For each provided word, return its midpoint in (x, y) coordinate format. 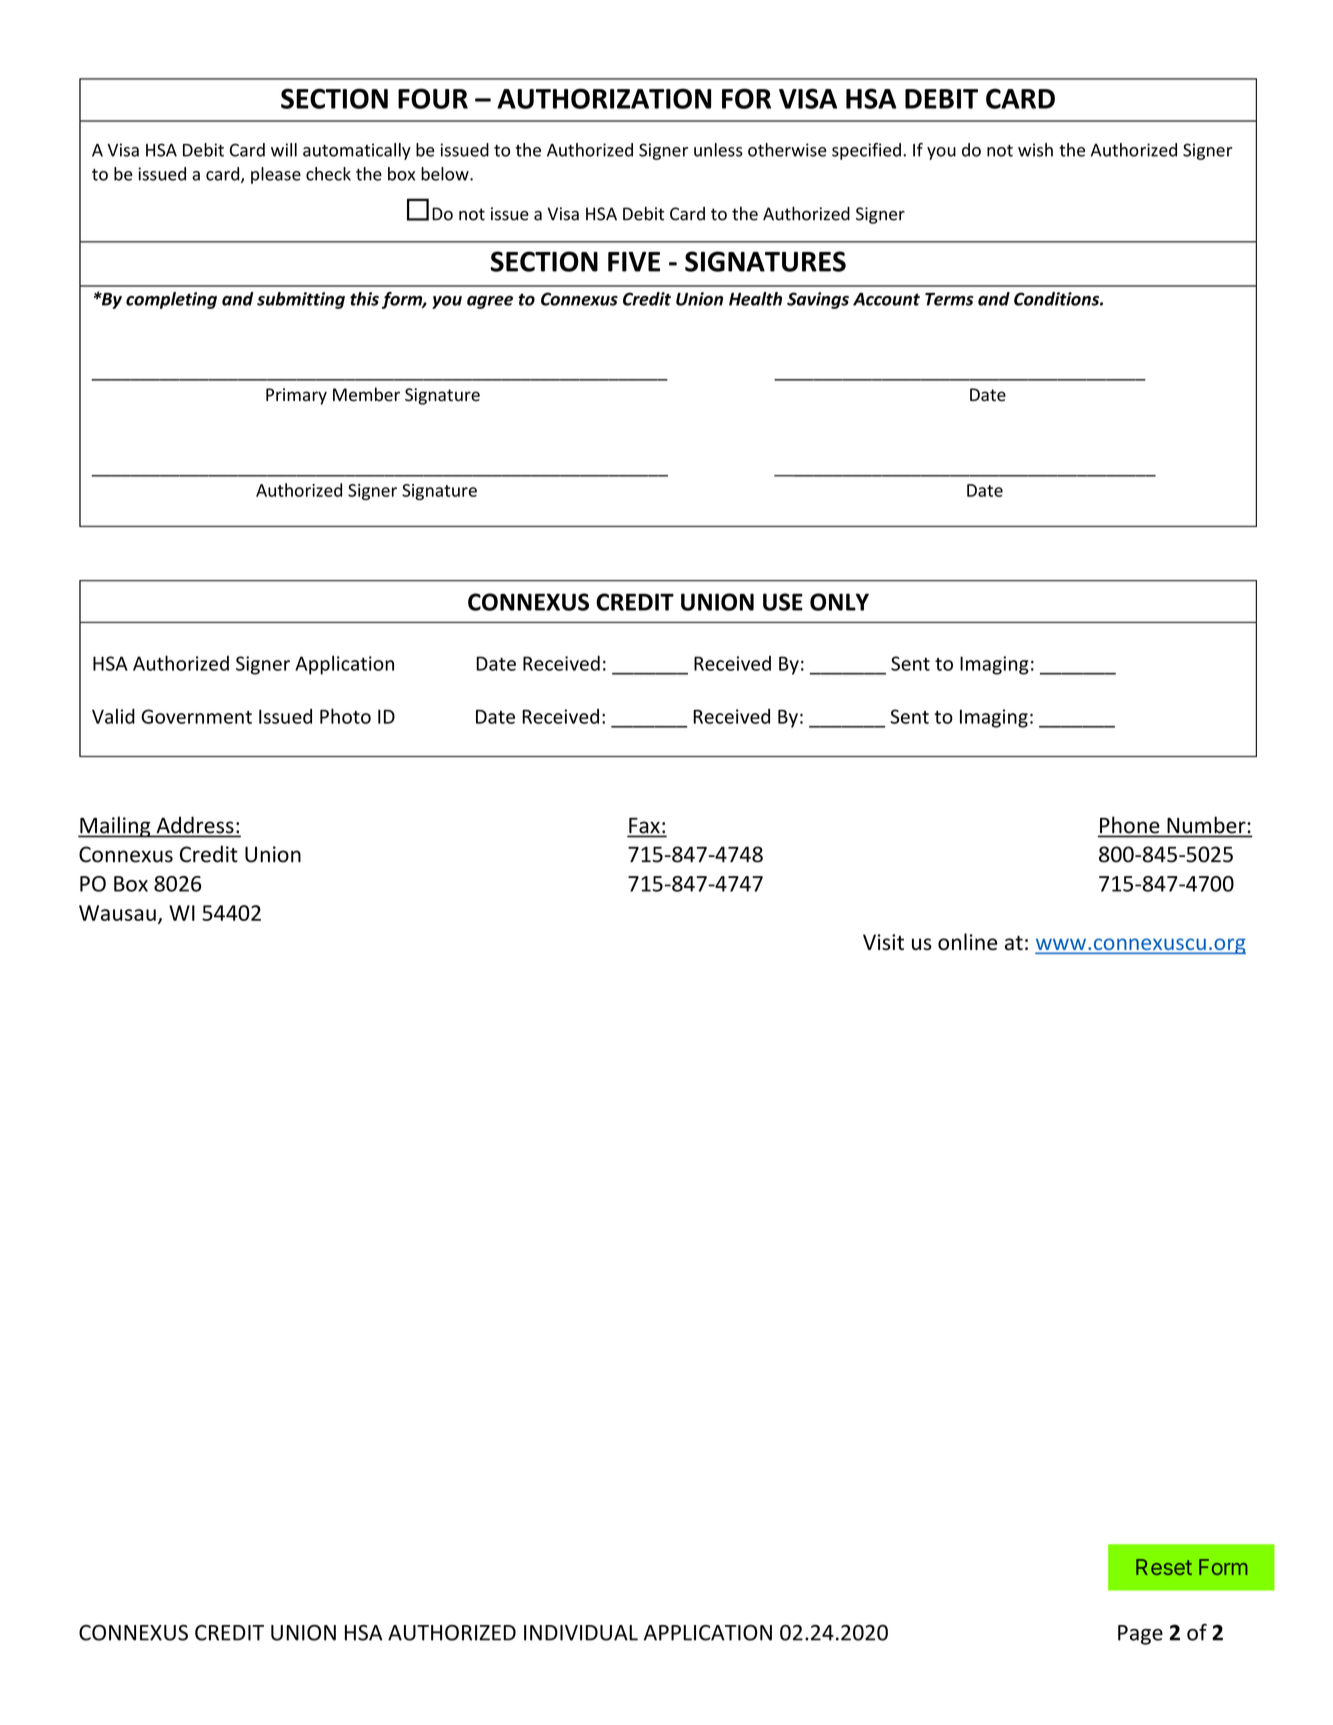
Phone (1129, 826)
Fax (645, 827)
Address (195, 826)
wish (1035, 150)
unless (718, 150)
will (284, 150)
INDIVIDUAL (581, 1633)
